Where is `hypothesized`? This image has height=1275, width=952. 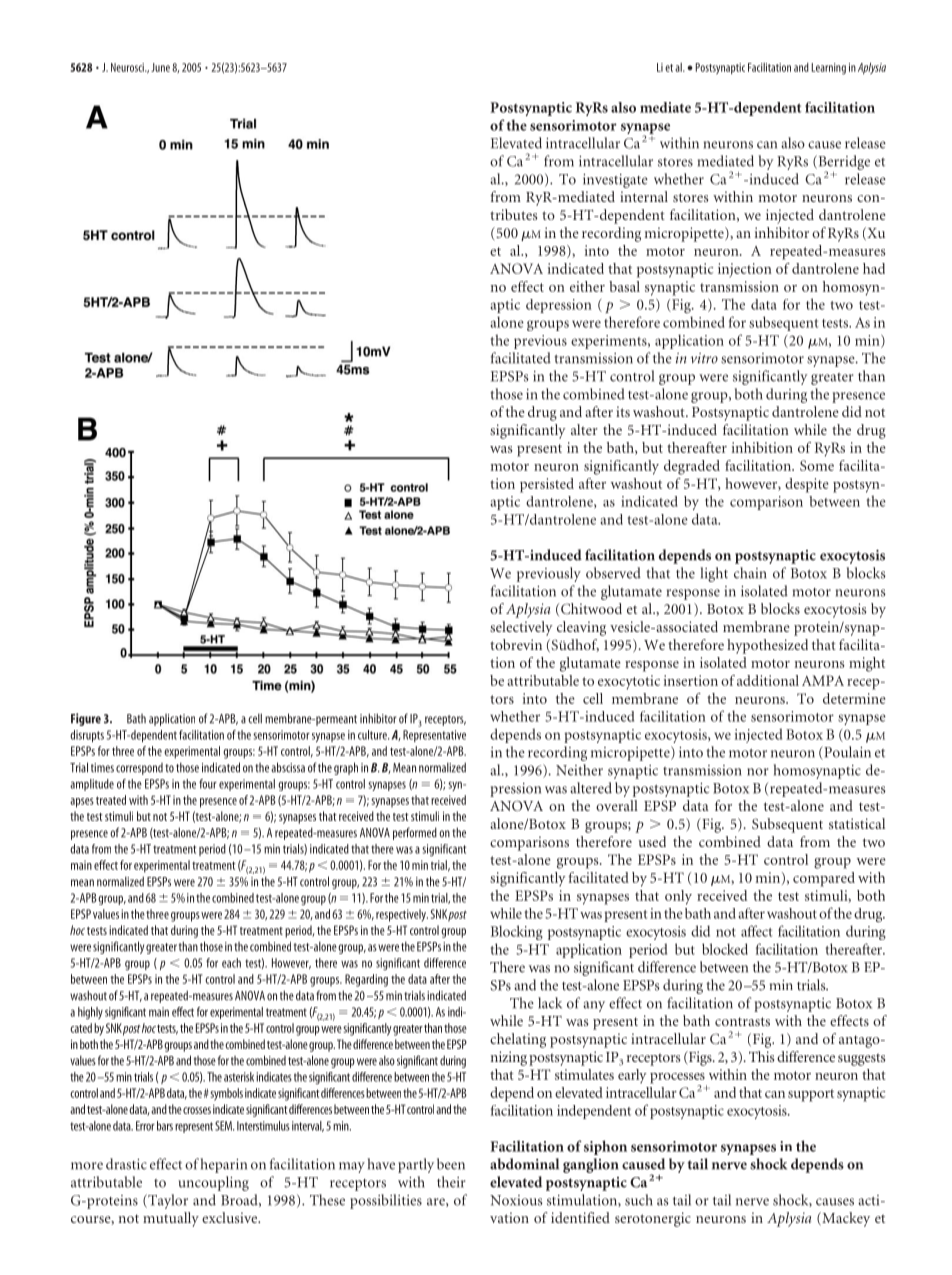
hypothesized is located at coordinates (767, 646).
